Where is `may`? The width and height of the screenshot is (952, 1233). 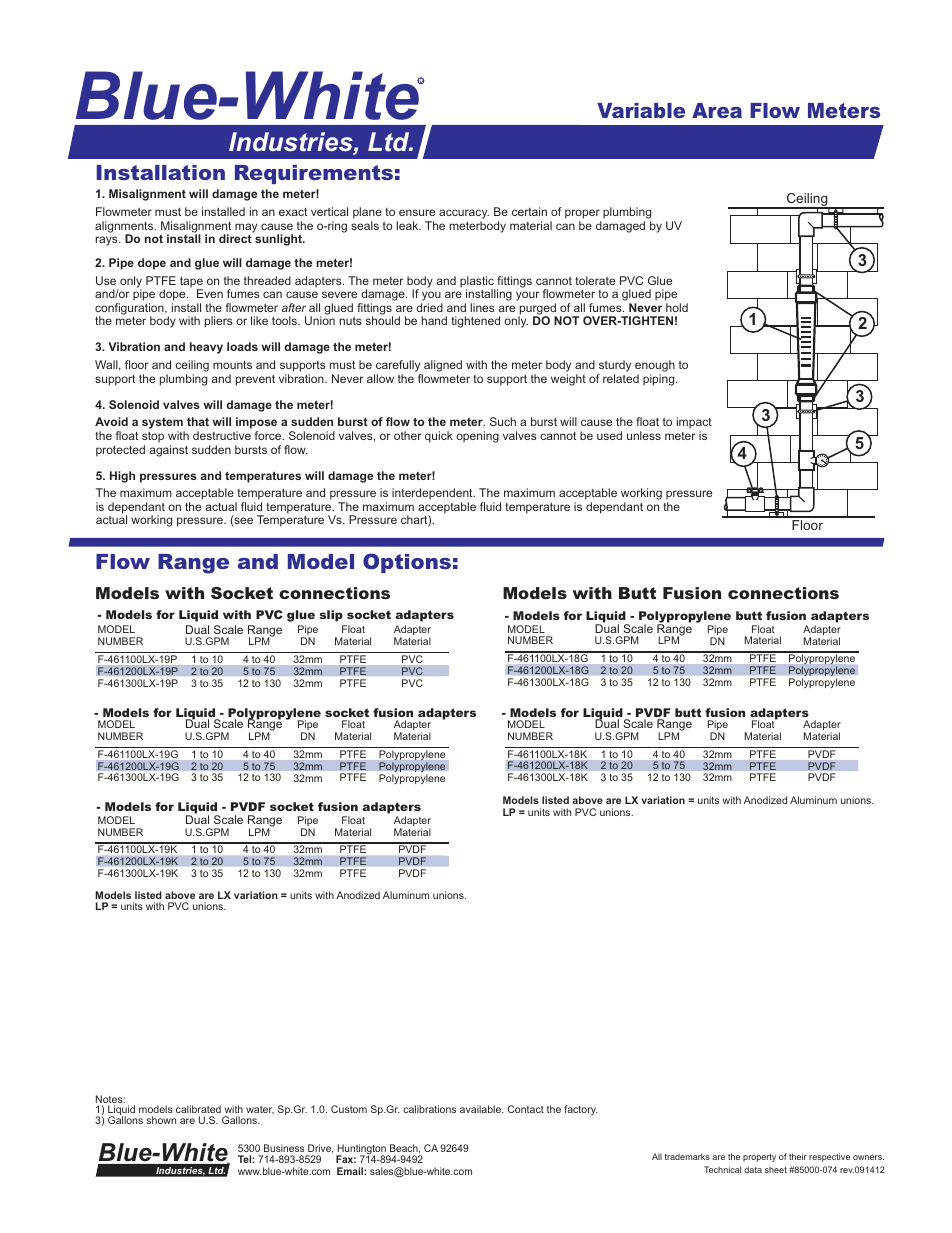 may is located at coordinates (246, 228).
